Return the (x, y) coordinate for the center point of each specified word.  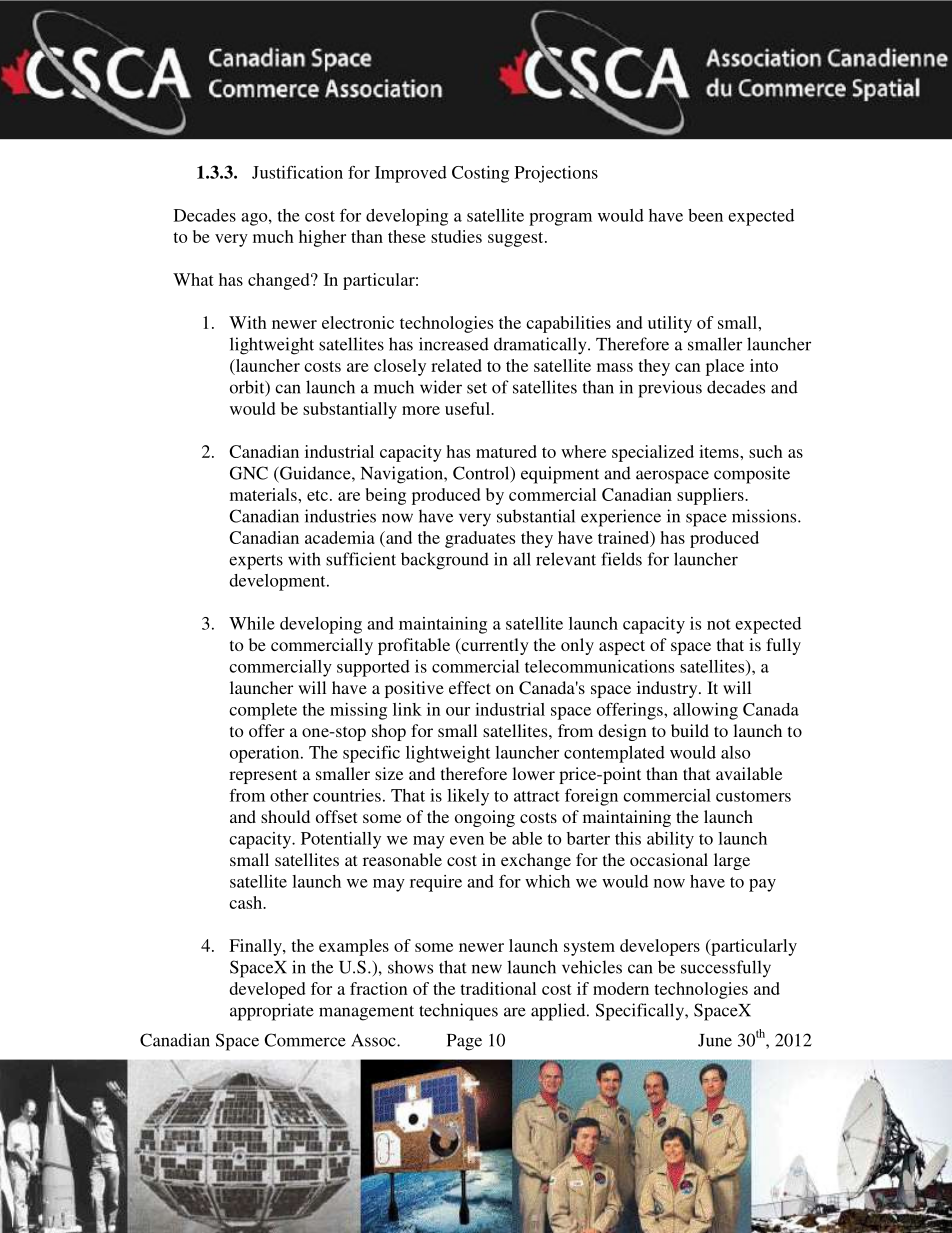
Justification (297, 172)
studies (456, 236)
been (705, 215)
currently (494, 646)
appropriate (272, 1012)
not (719, 624)
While (252, 623)
